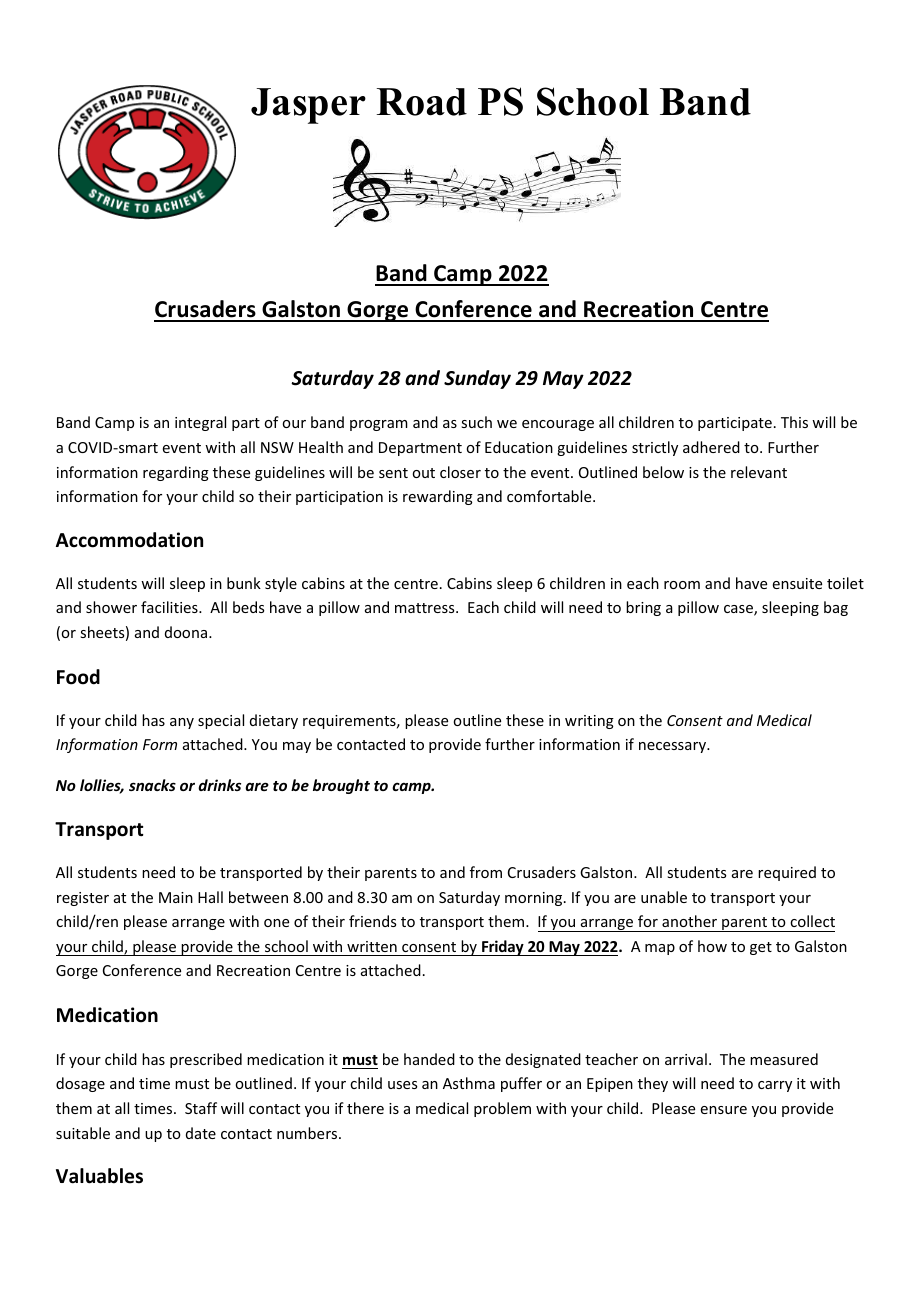 This screenshot has width=924, height=1308. What do you see at coordinates (200, 423) in the screenshot?
I see `integral` at bounding box center [200, 423].
